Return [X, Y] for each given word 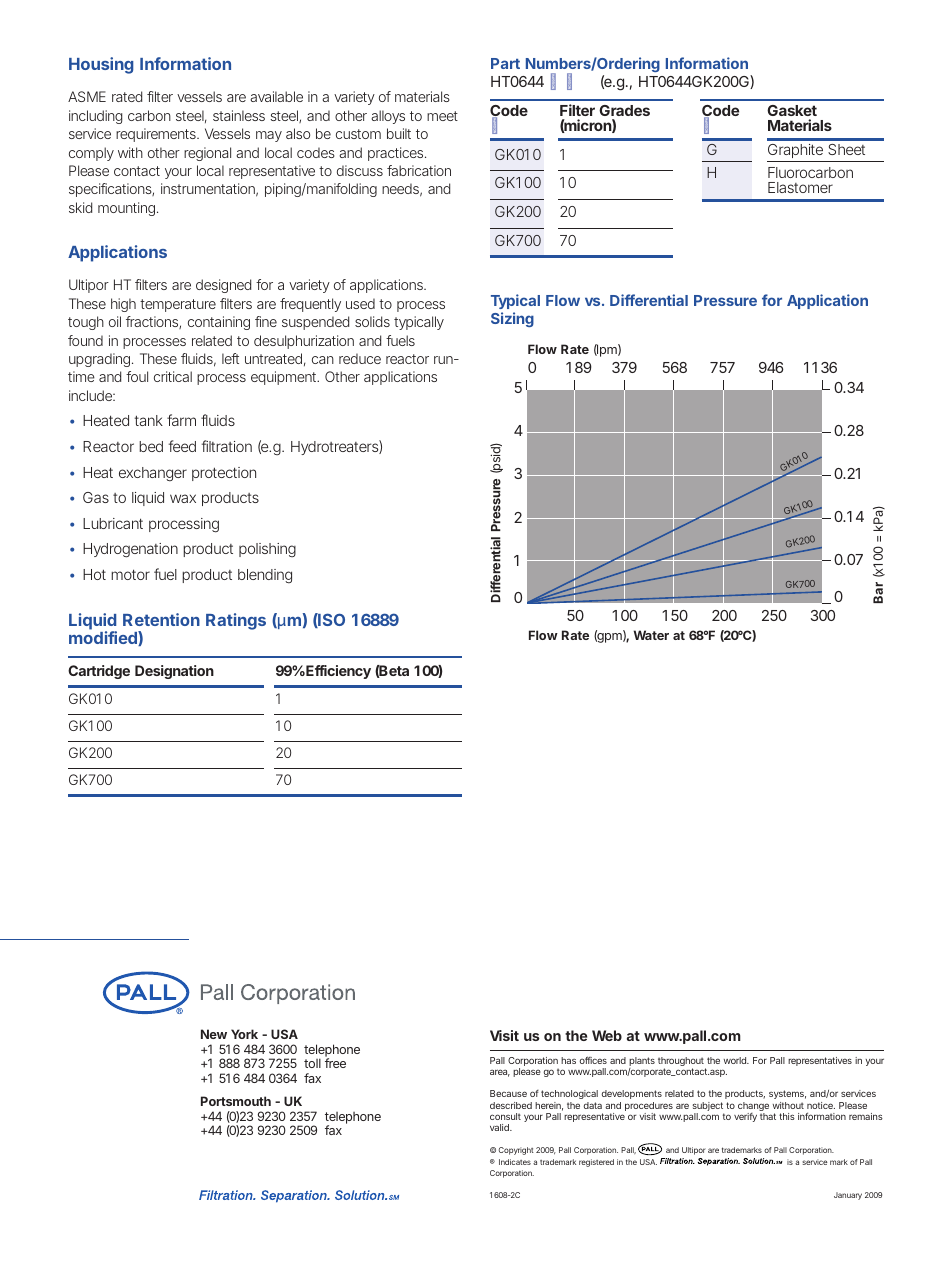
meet [442, 116]
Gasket [792, 110]
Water [651, 635]
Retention [161, 619]
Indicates [515, 1162]
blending [265, 576]
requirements [157, 135]
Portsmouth [236, 1101]
